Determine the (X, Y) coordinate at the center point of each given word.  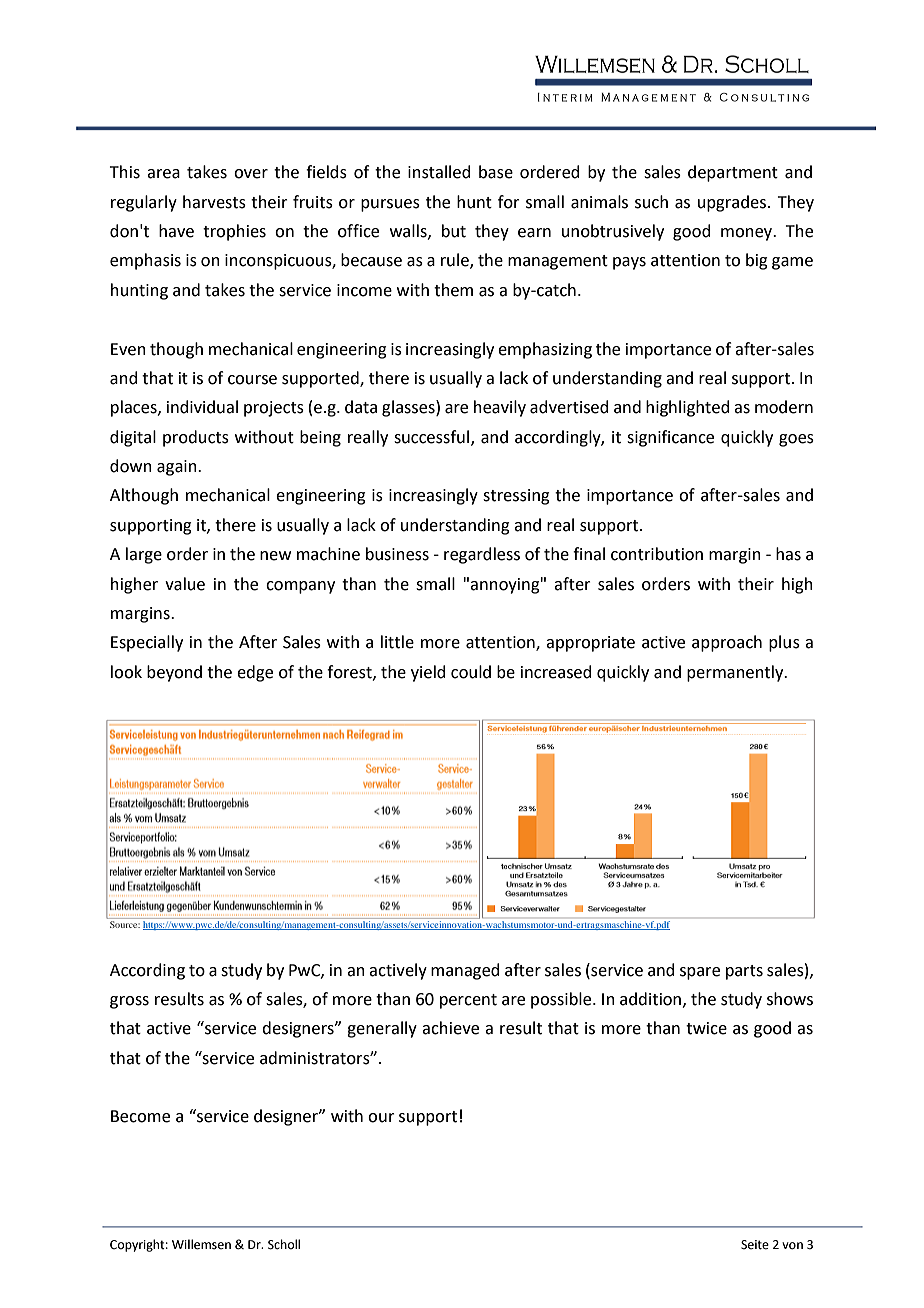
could (471, 672)
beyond (174, 673)
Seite (755, 1245)
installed (439, 172)
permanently (736, 673)
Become (140, 1116)
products (196, 438)
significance (670, 438)
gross (129, 1002)
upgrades (732, 203)
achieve (450, 1028)
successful (431, 437)
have (176, 231)
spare (700, 973)
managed (465, 971)
